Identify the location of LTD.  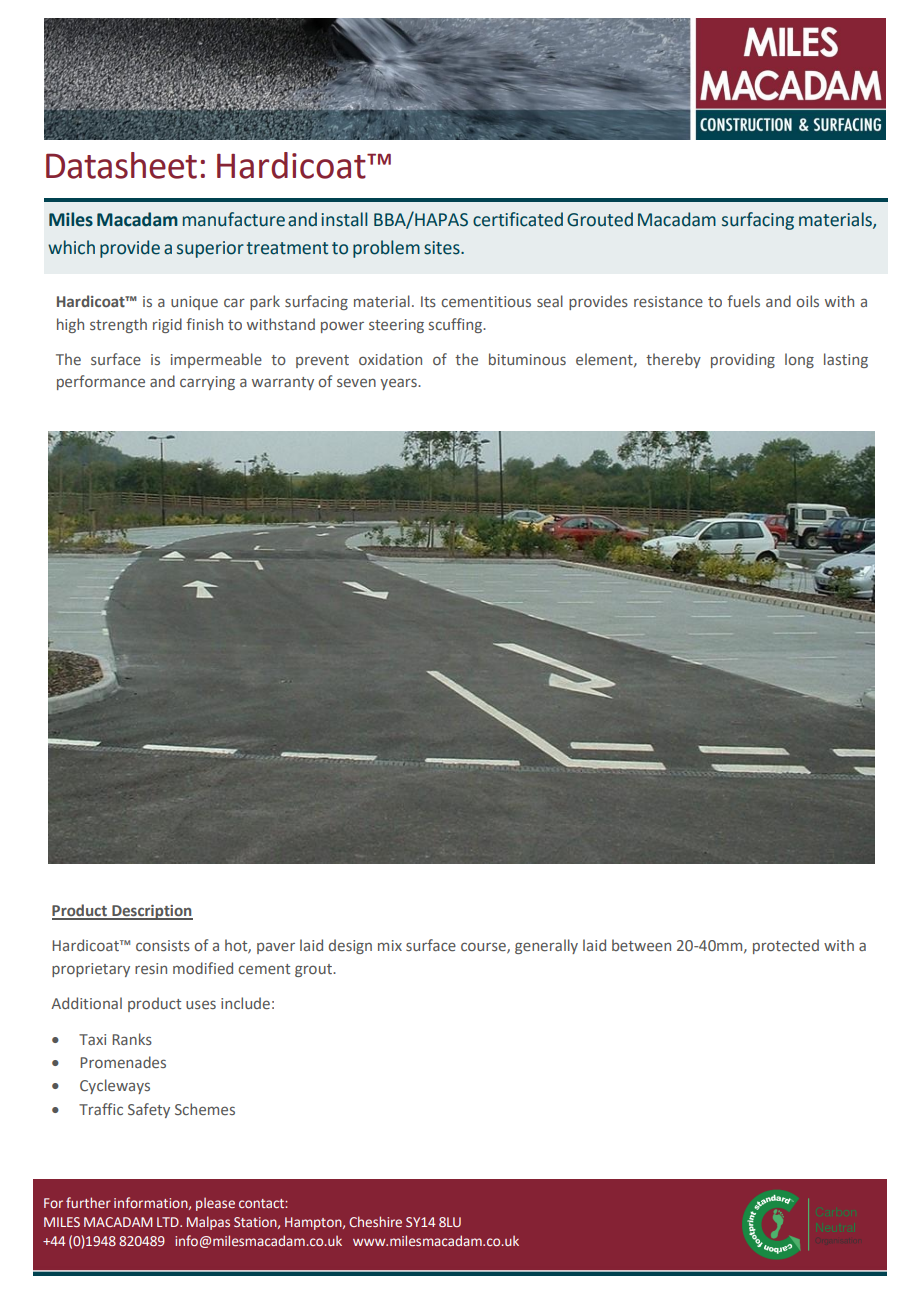
(169, 1222).
